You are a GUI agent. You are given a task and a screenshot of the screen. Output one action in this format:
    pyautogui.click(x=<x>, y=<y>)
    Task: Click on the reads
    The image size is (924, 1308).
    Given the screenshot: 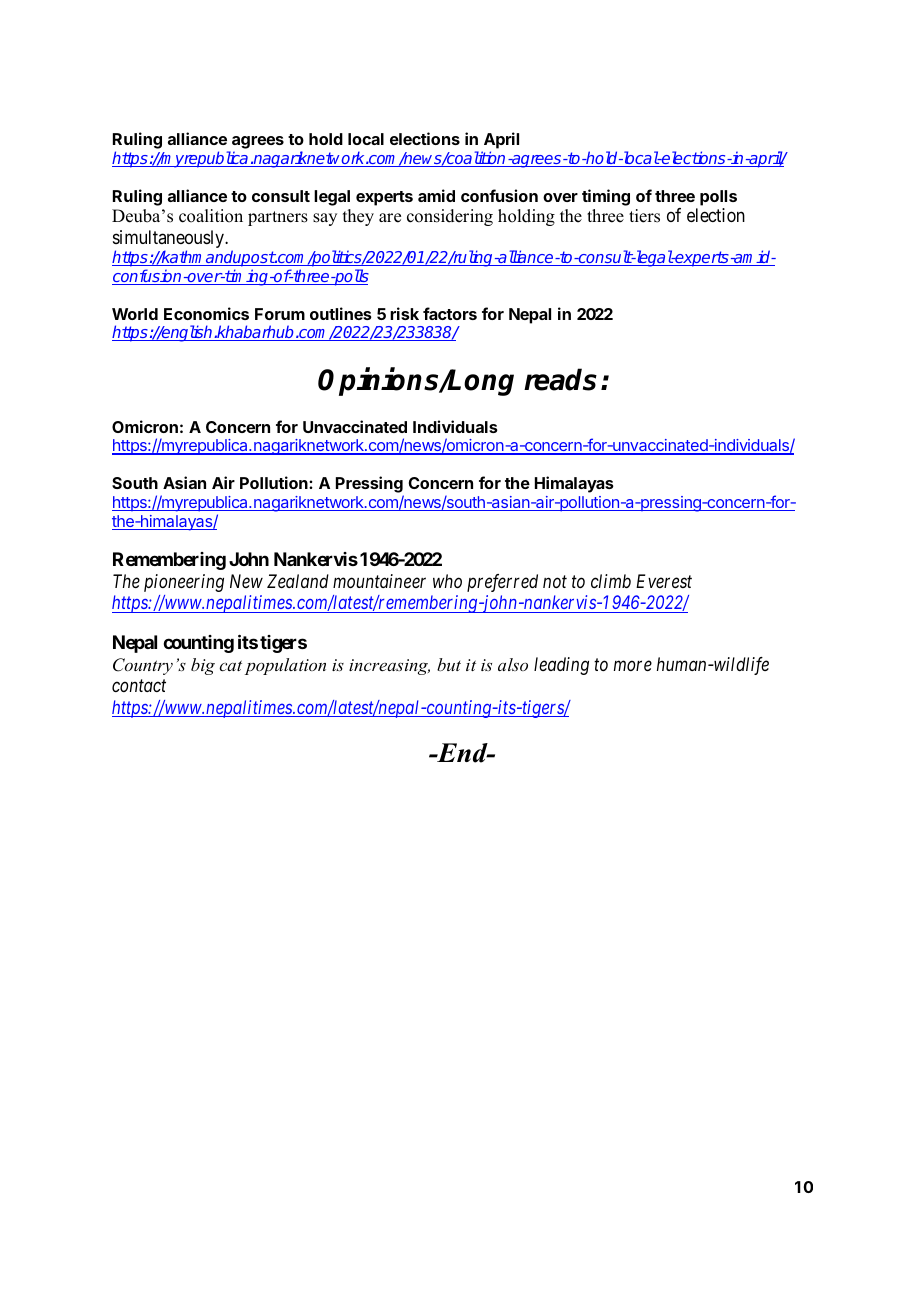 What is the action you would take?
    pyautogui.click(x=560, y=379)
